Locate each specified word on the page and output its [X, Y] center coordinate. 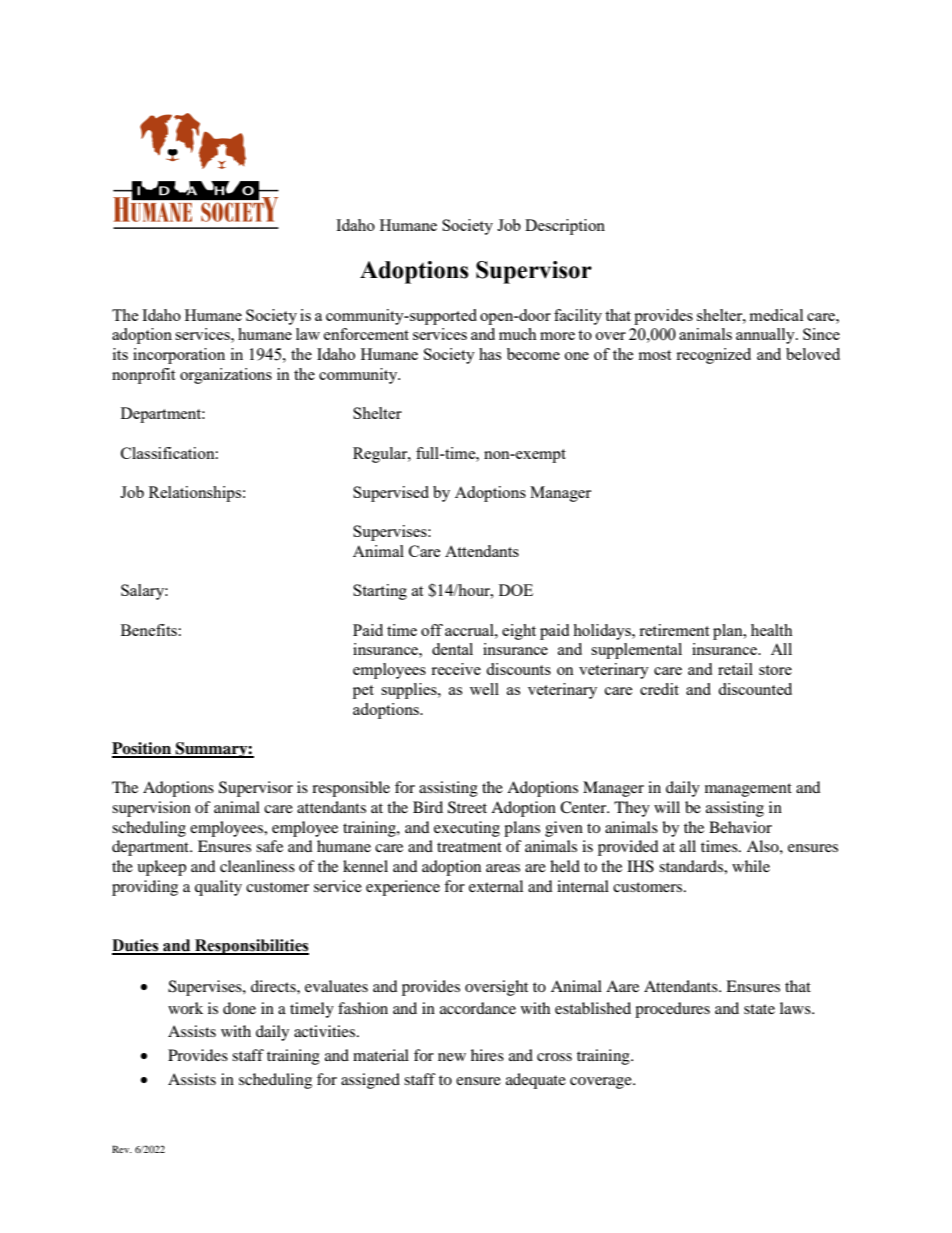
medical [776, 315]
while [751, 866]
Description [565, 227]
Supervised [391, 494]
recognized [713, 356]
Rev [122, 1149]
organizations [226, 376]
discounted [755, 689]
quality [218, 888]
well [484, 689]
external [496, 886]
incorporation [179, 356]
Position [142, 749]
